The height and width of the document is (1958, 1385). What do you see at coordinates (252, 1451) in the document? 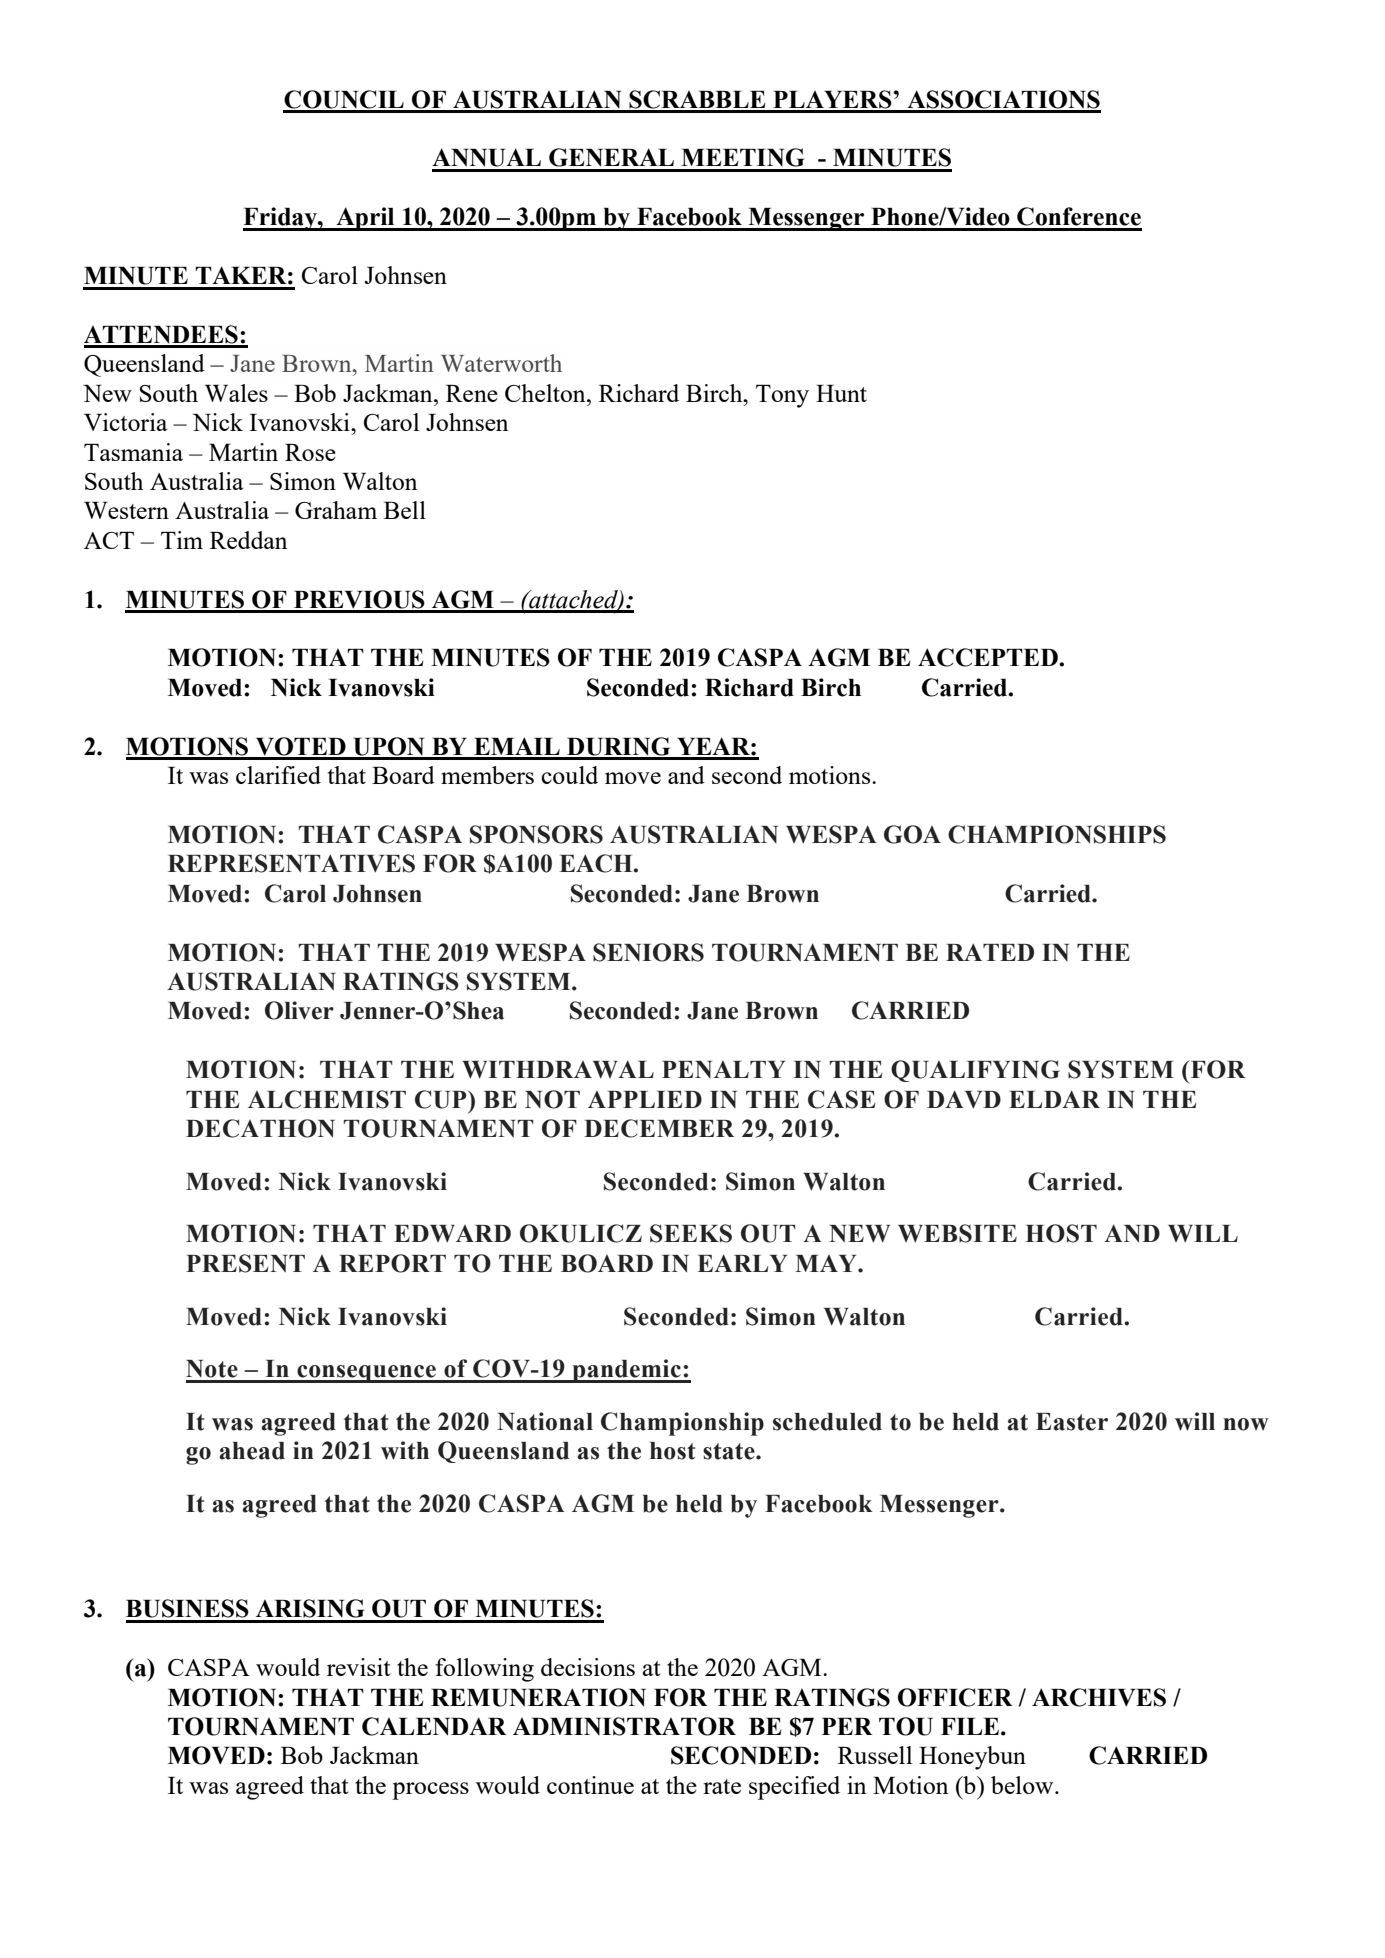
I see `ahead` at bounding box center [252, 1451].
